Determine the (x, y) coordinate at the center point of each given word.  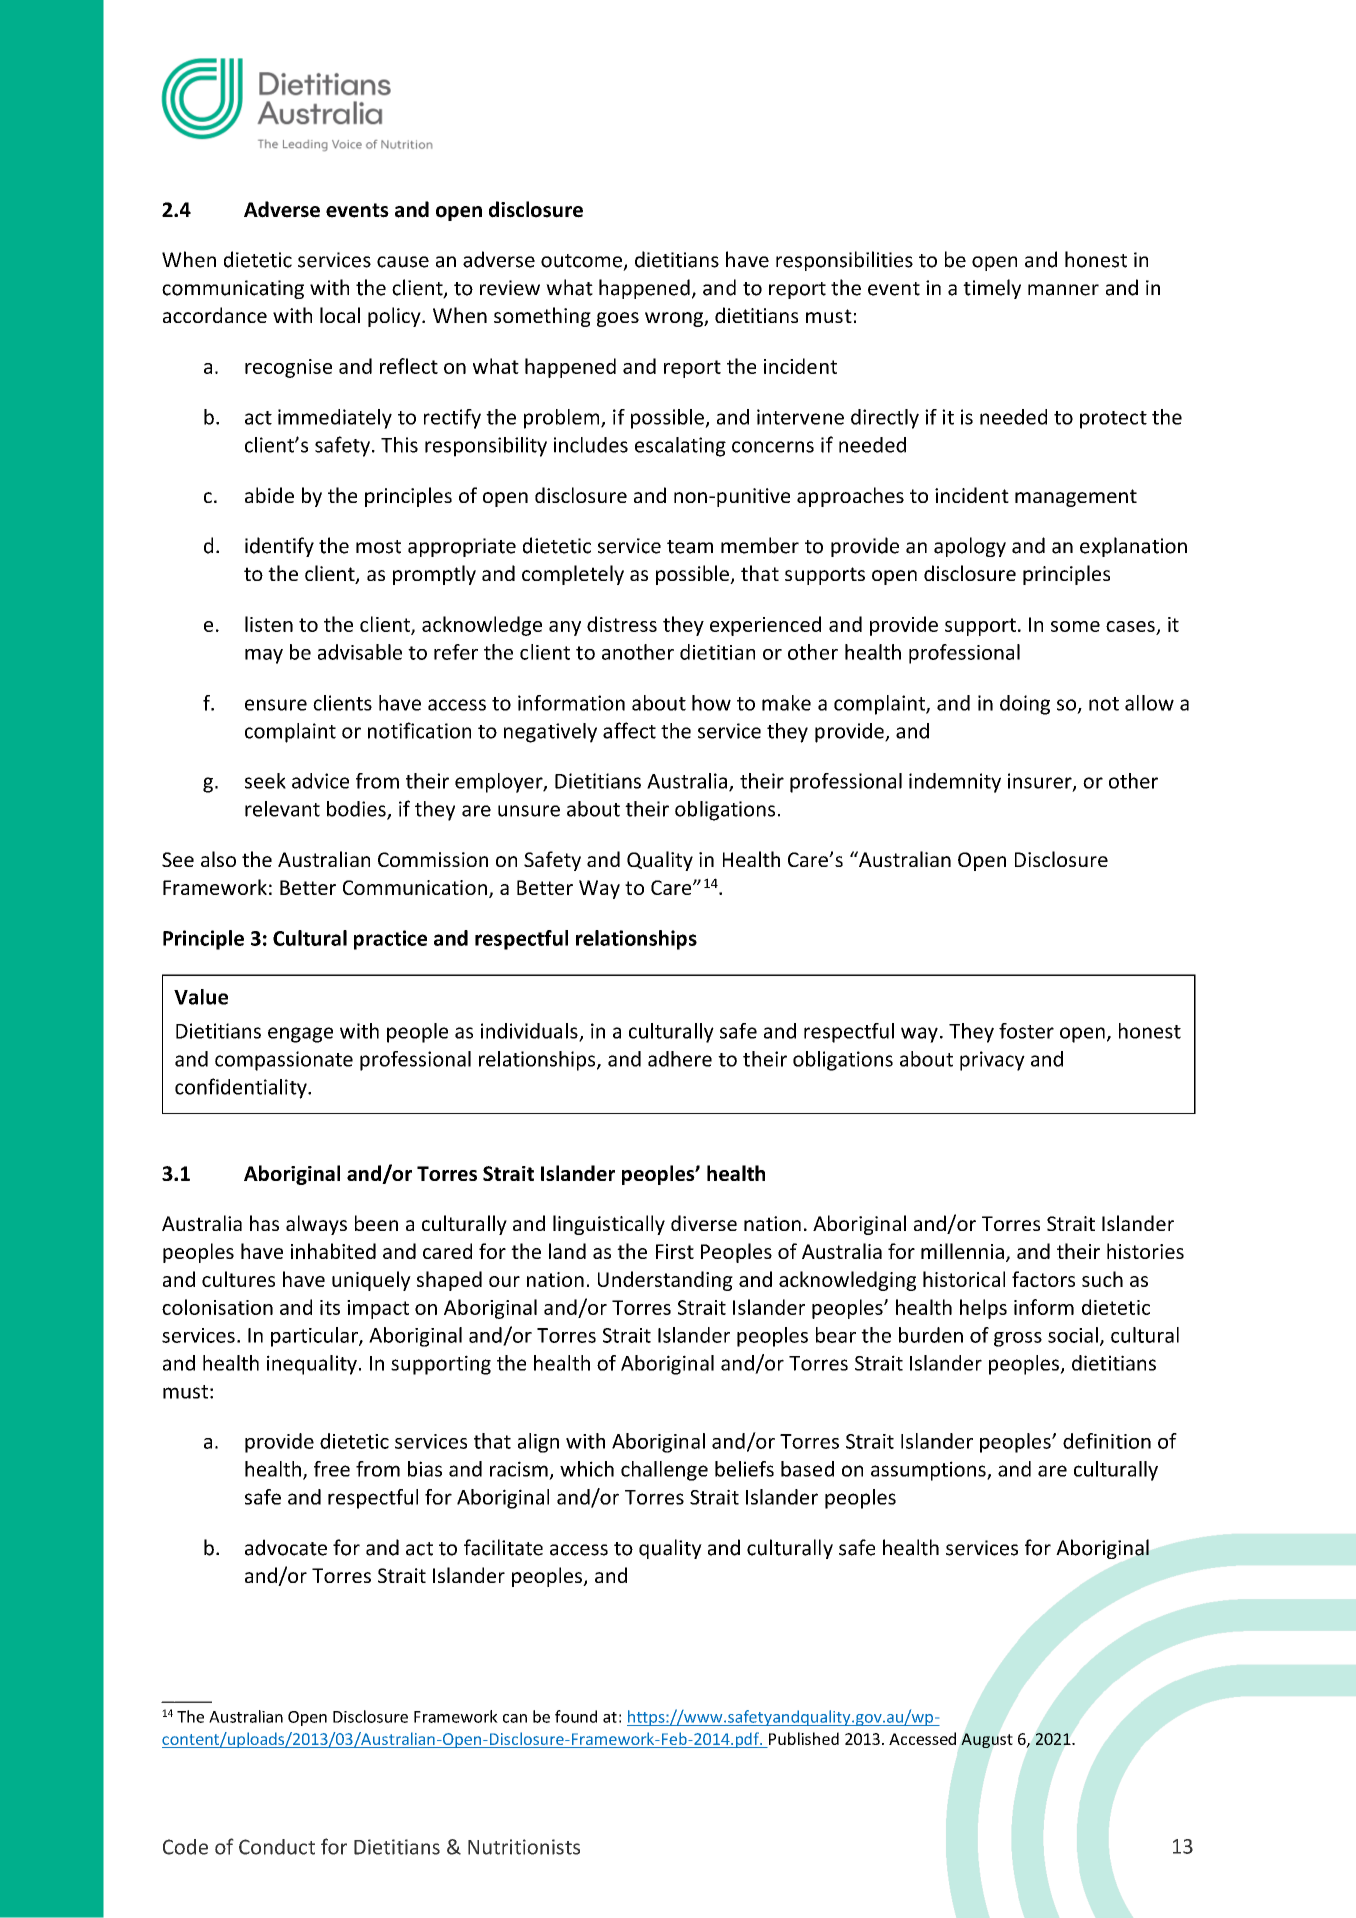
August (986, 1740)
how (711, 703)
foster (1026, 1031)
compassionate (284, 1061)
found (576, 1716)
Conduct (277, 1847)
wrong (675, 319)
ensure (276, 705)
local (340, 315)
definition (1107, 1441)
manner (1063, 290)
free (332, 1469)
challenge (664, 1471)
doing (1025, 705)
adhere (680, 1059)
